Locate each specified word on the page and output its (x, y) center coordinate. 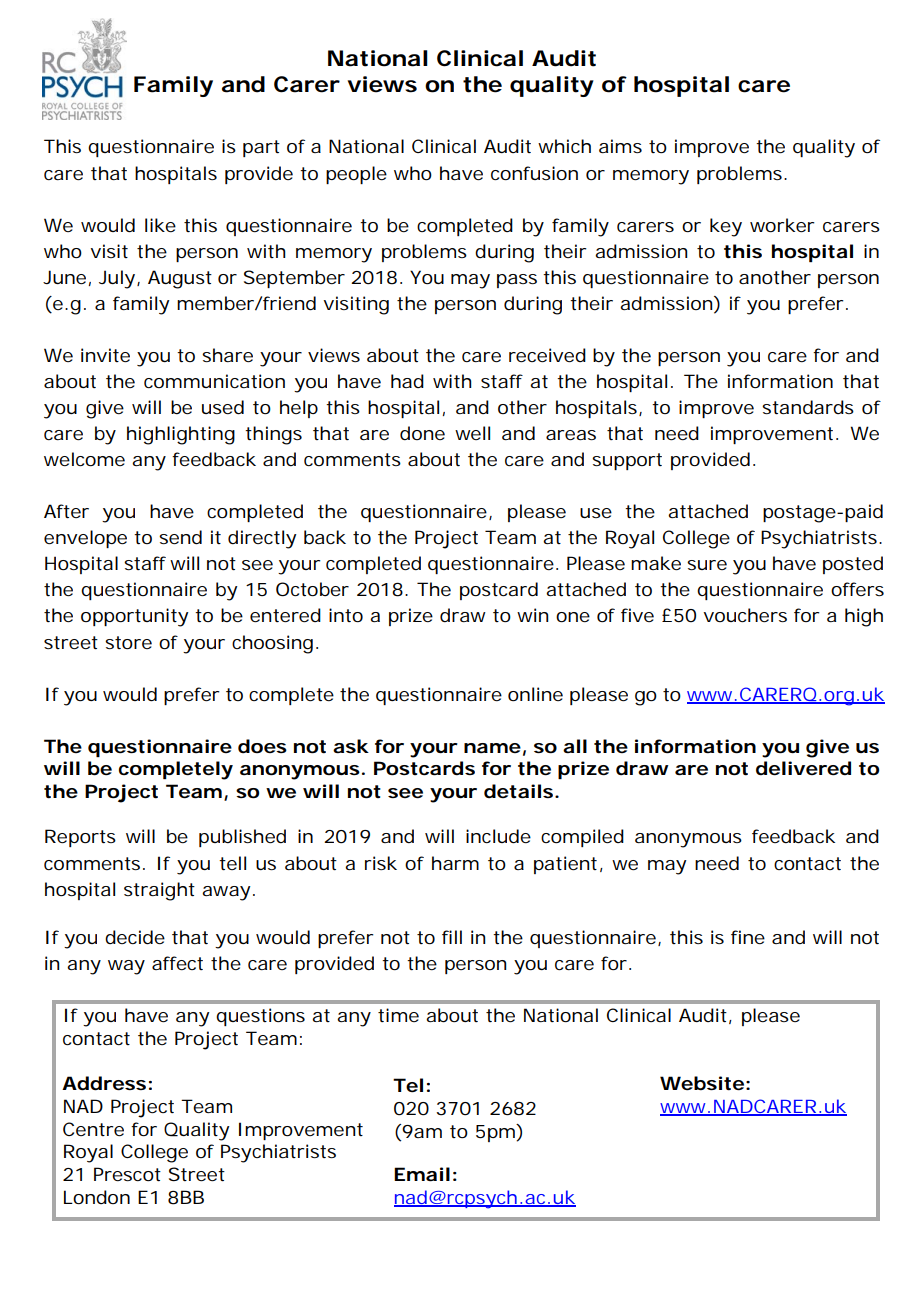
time (398, 1015)
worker (782, 225)
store (128, 642)
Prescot (127, 1174)
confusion (534, 173)
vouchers (745, 615)
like (160, 225)
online (535, 694)
